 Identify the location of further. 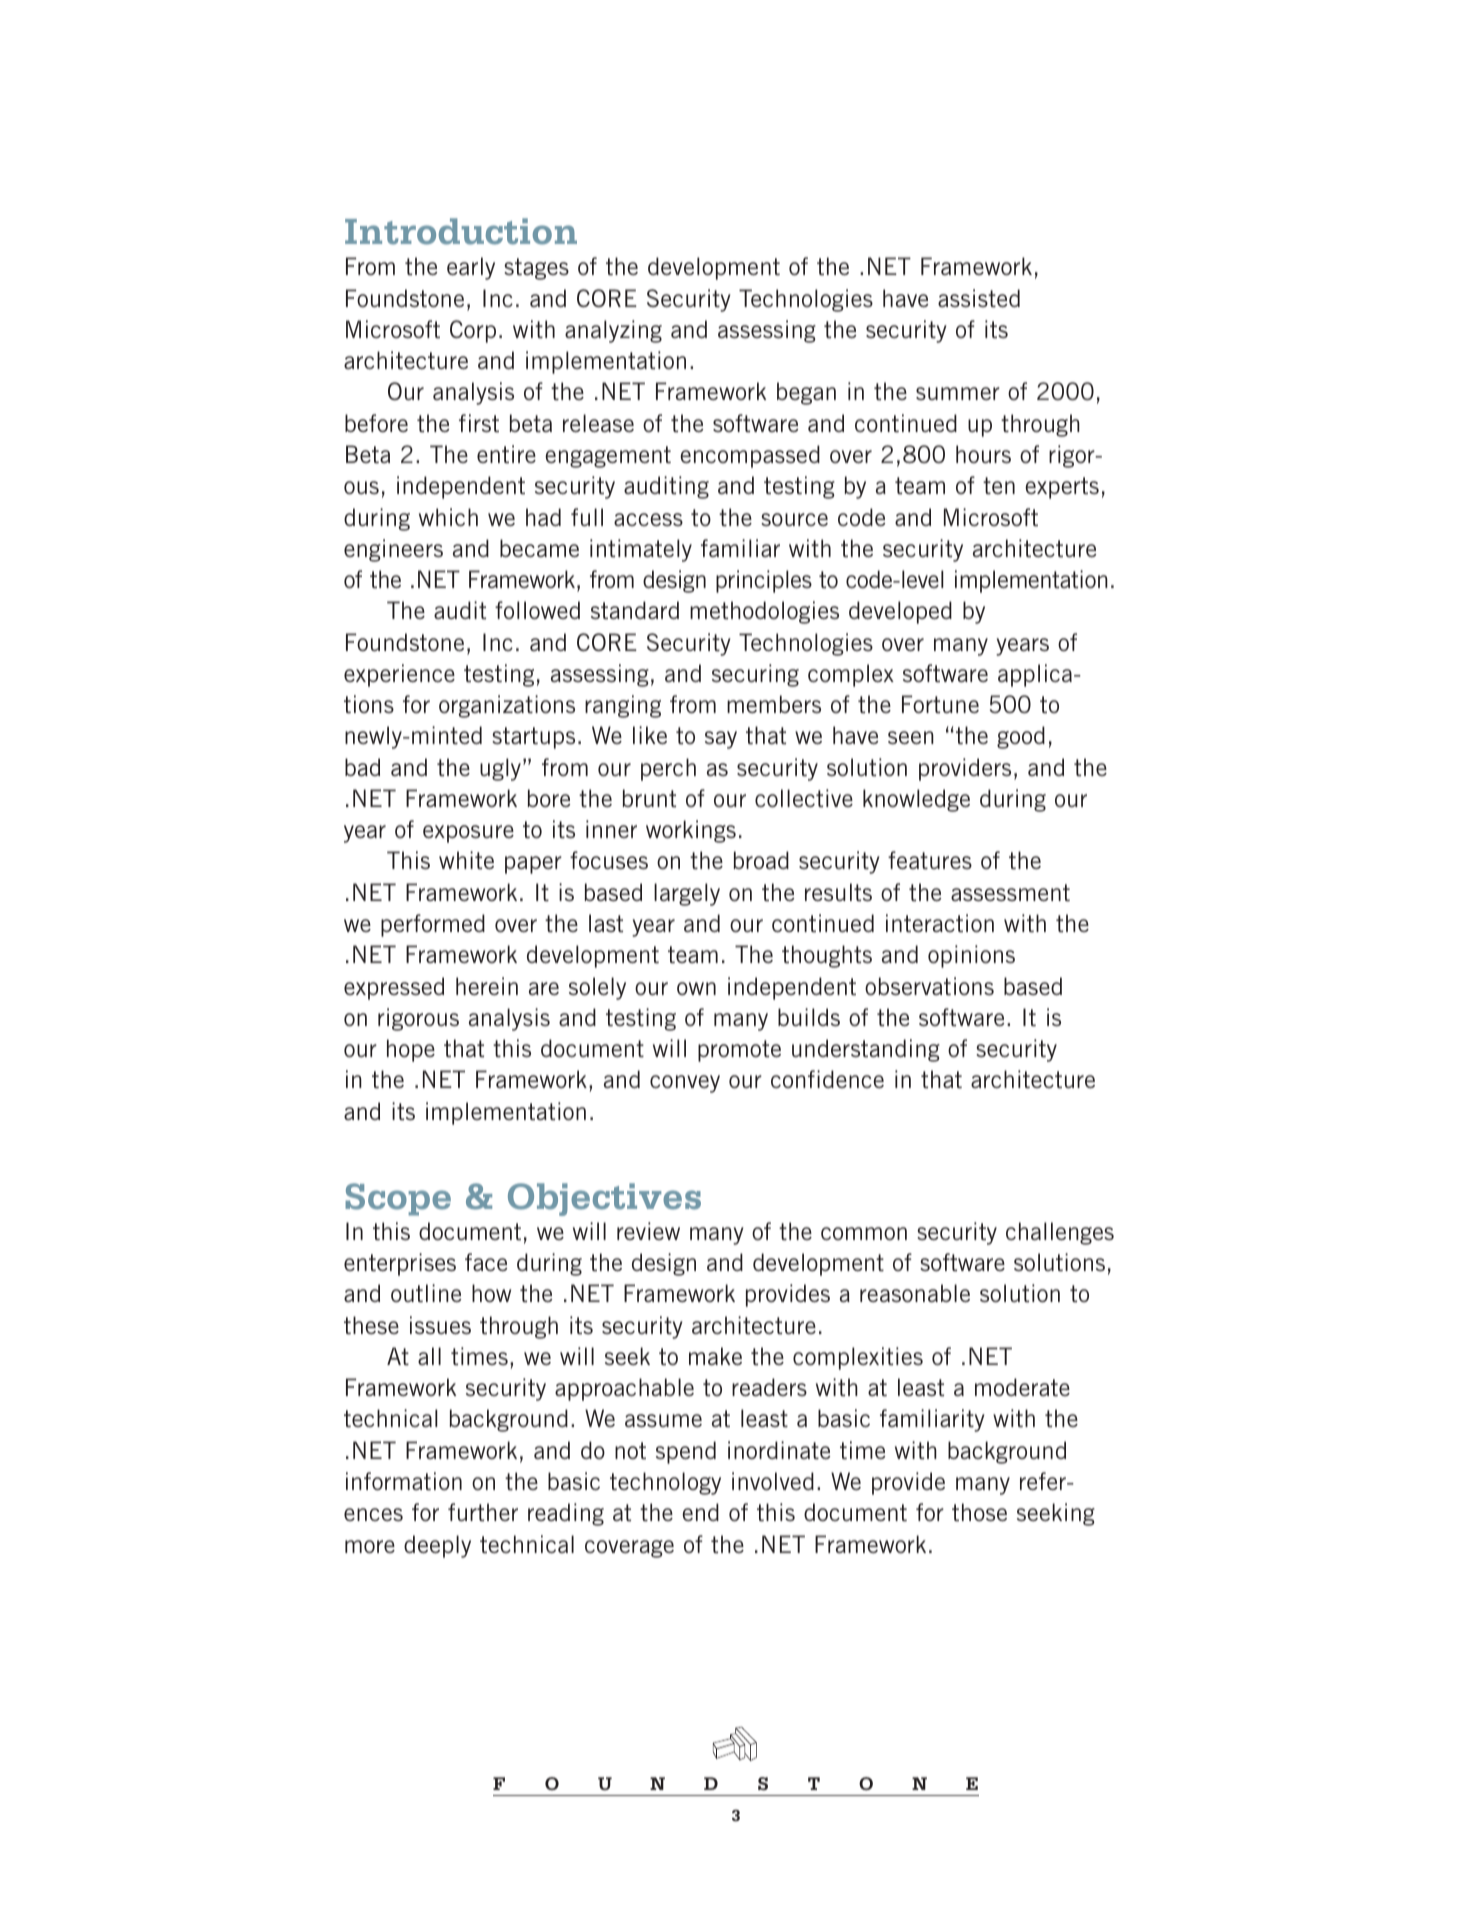
(483, 1512).
